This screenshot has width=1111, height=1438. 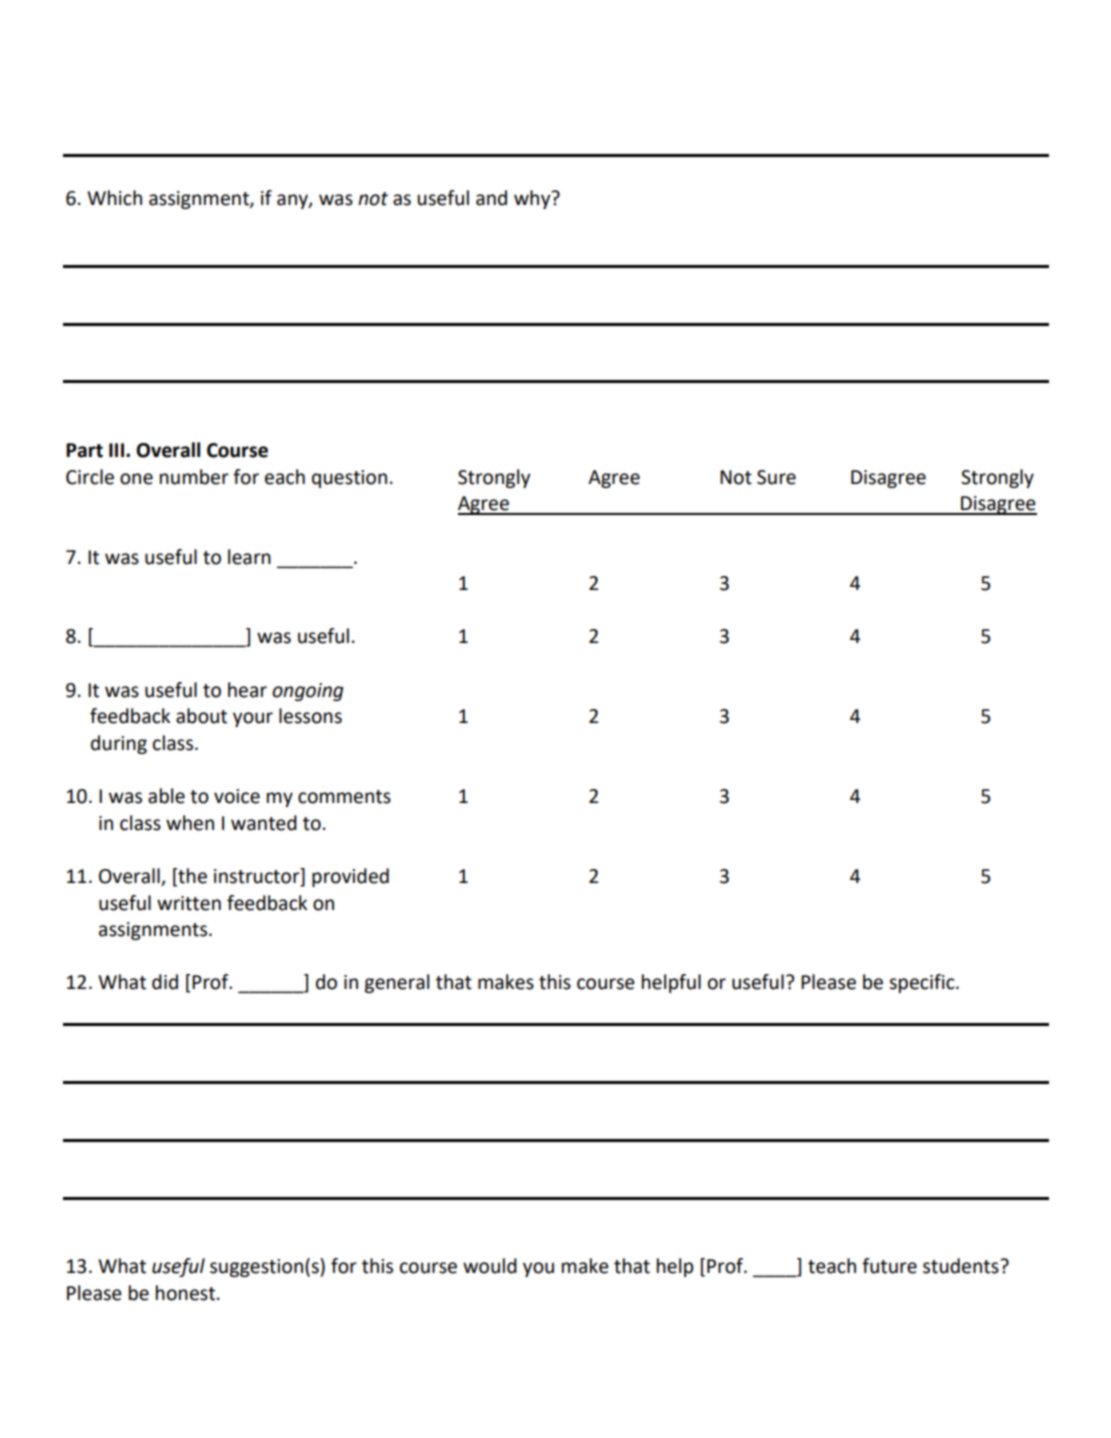 What do you see at coordinates (114, 198) in the screenshot?
I see `Which` at bounding box center [114, 198].
